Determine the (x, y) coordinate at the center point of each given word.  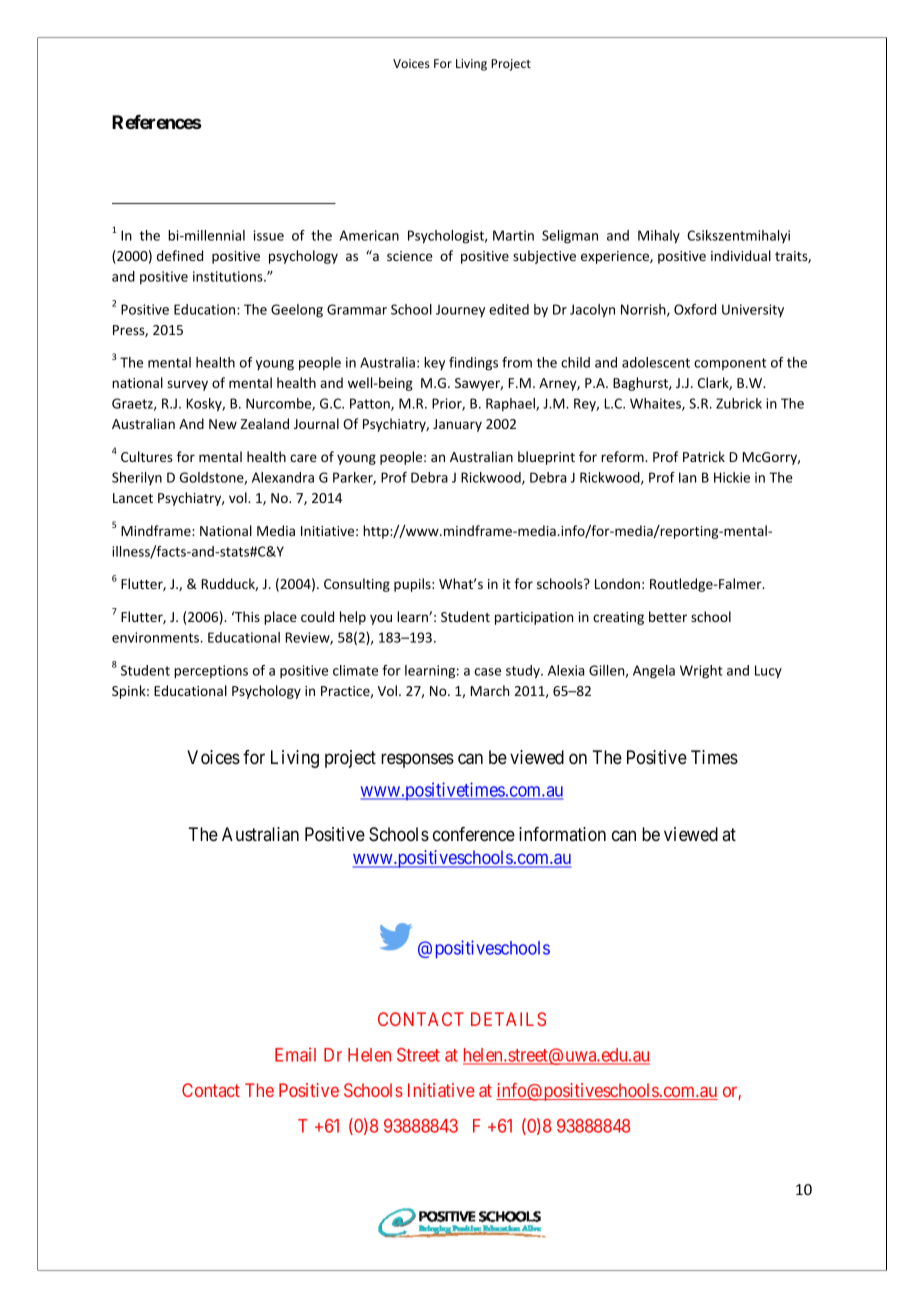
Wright (701, 672)
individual (741, 255)
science (410, 256)
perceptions (211, 672)
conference (474, 834)
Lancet (133, 498)
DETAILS (508, 1019)
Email (295, 1054)
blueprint (546, 458)
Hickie (732, 477)
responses (417, 760)
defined (180, 255)
